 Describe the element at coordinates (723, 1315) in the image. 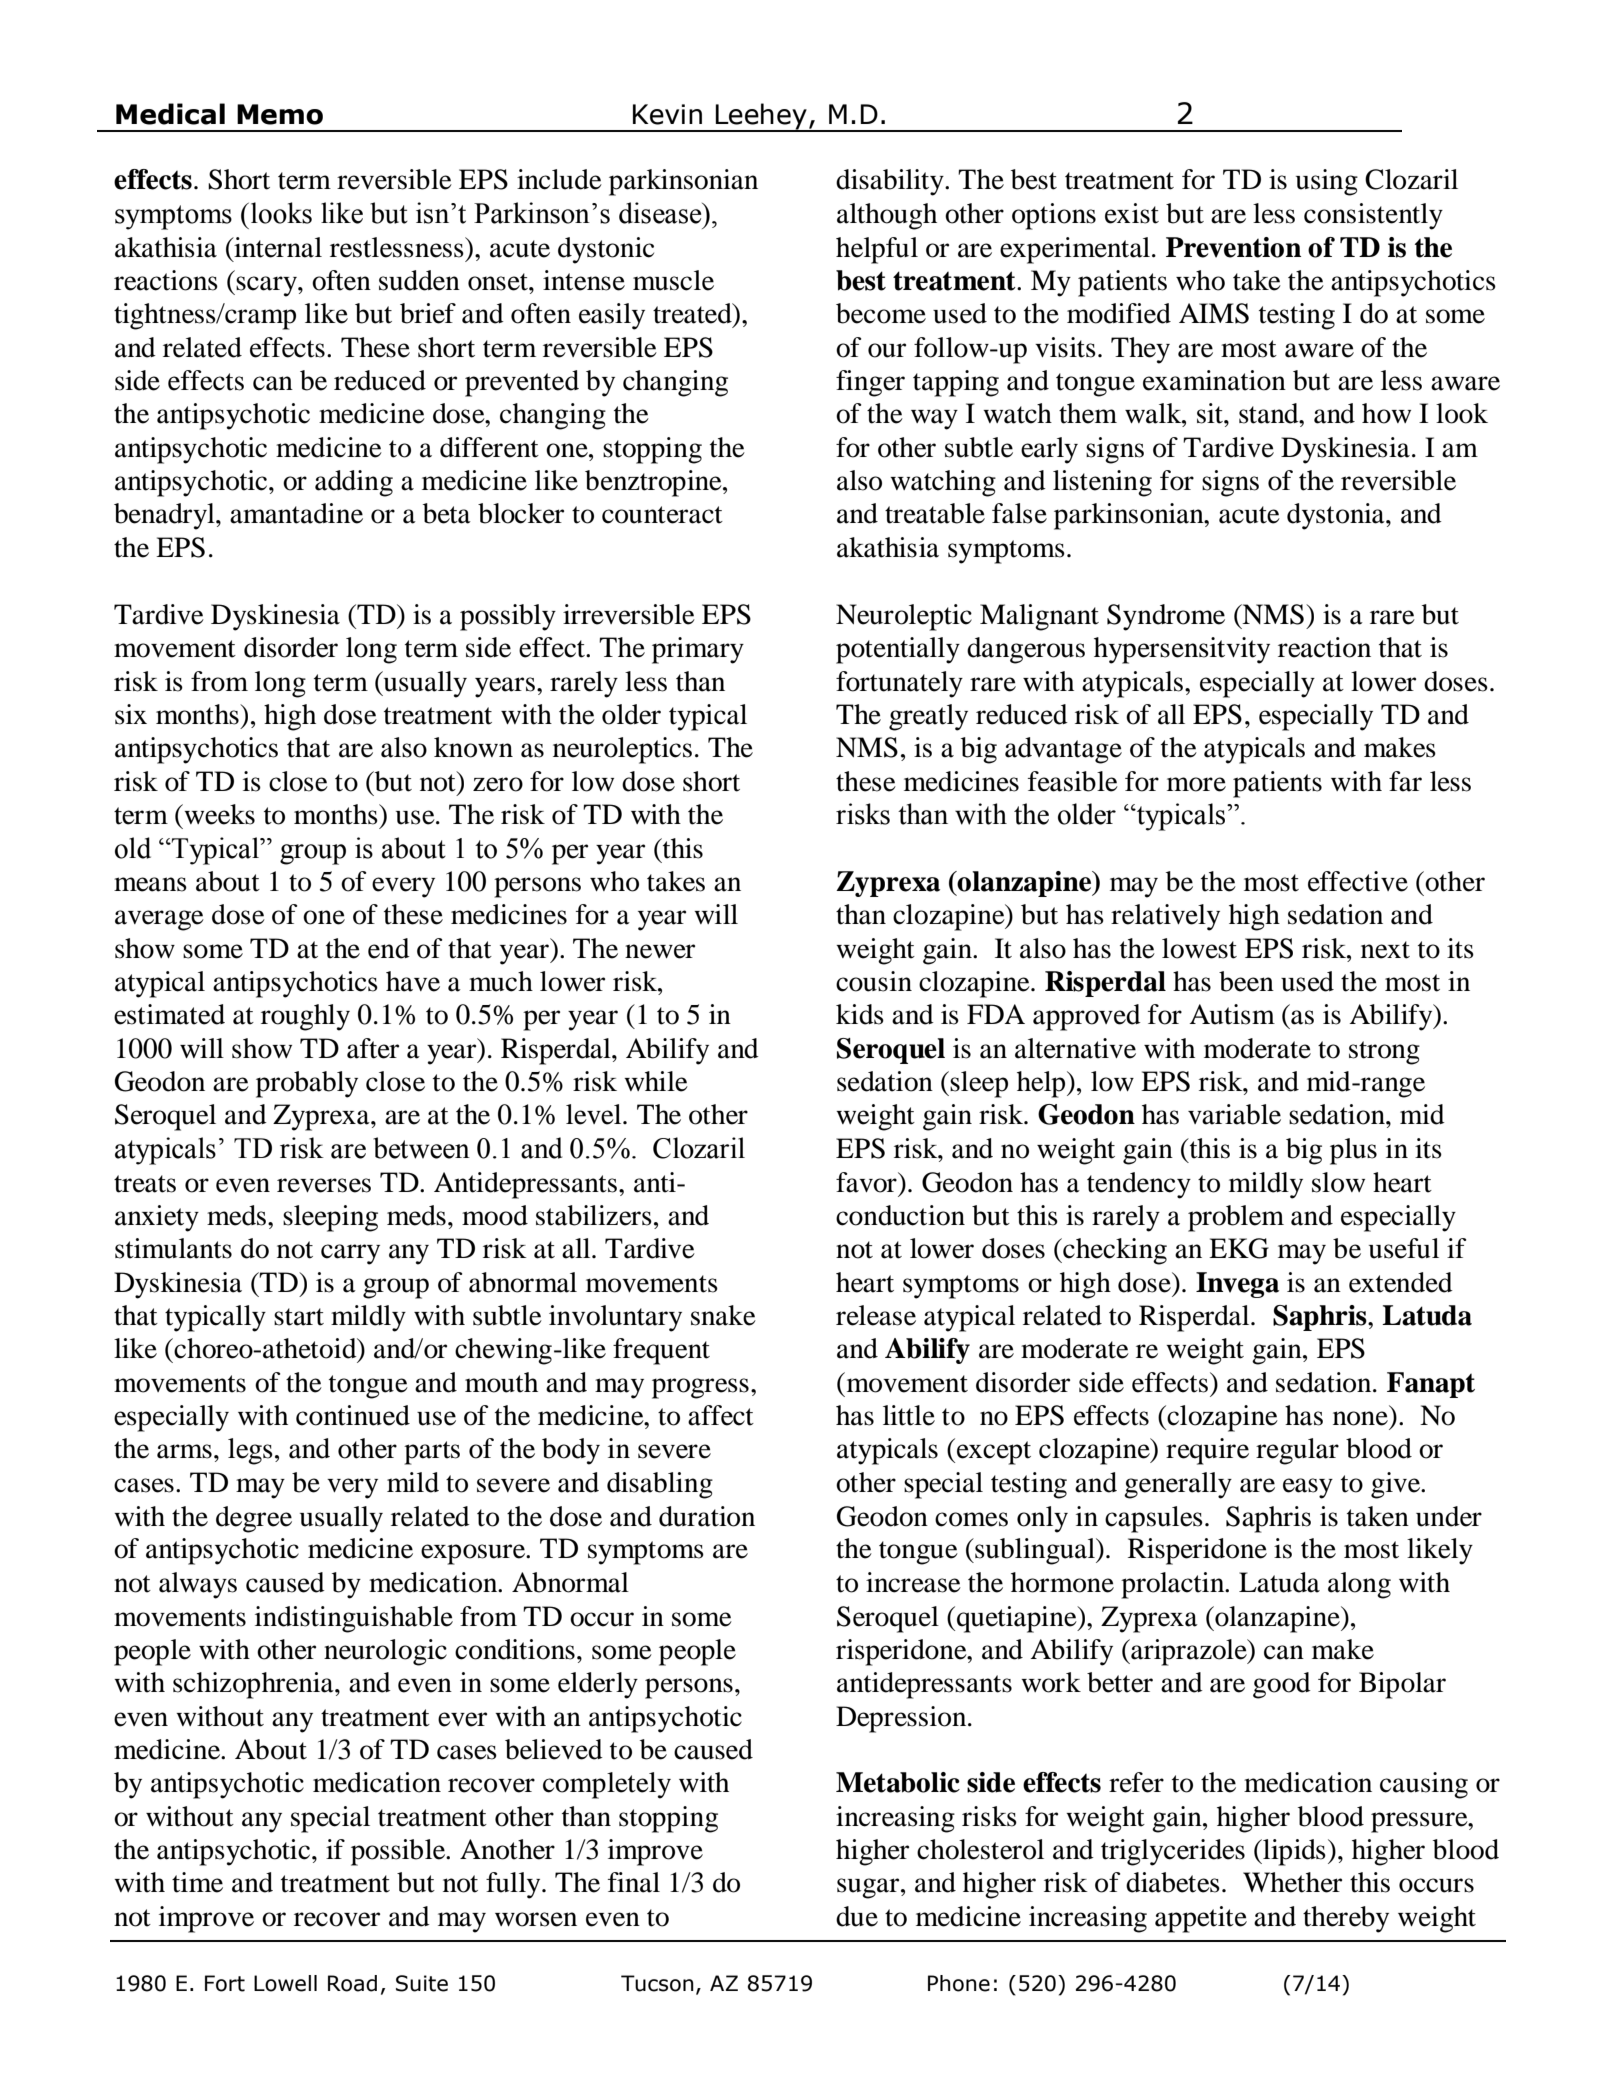

I see `snake` at that location.
